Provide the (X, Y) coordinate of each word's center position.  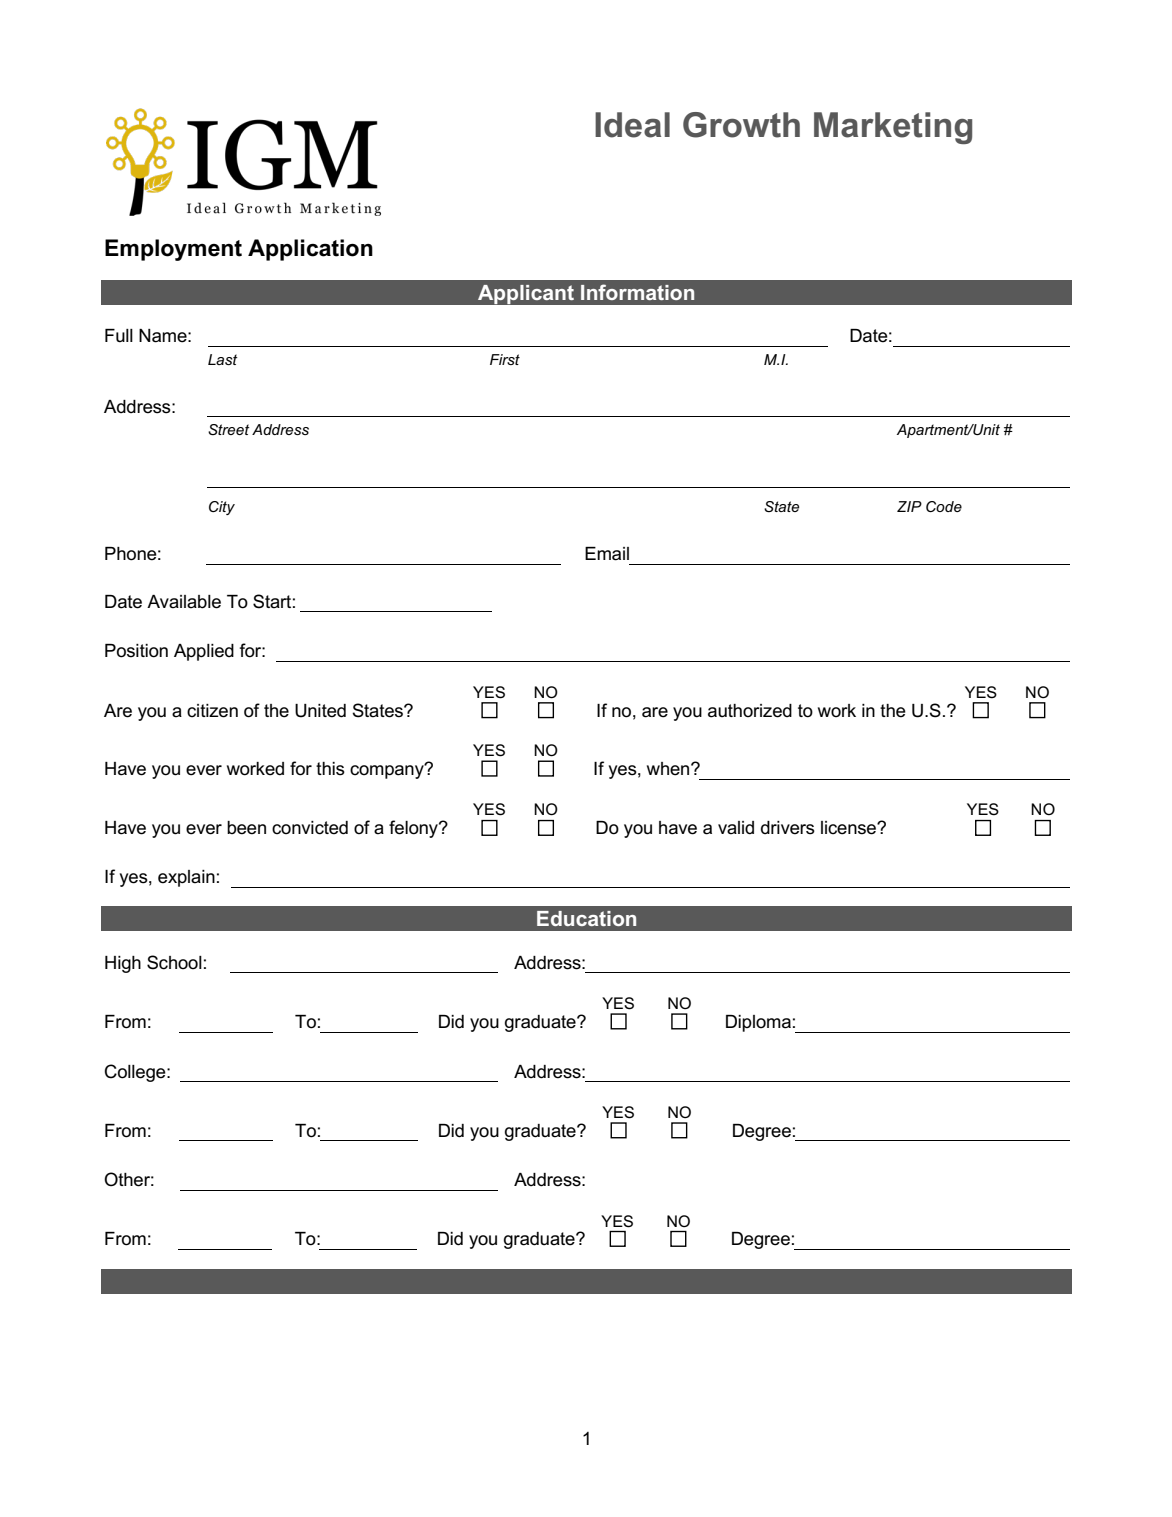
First (505, 359)
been (246, 828)
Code (944, 506)
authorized (750, 711)
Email (607, 554)
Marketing (893, 128)
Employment (173, 250)
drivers (788, 828)
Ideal (632, 125)
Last (223, 359)
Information (637, 292)
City (222, 508)
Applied (204, 652)
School (174, 962)
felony (414, 829)
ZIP (909, 506)
